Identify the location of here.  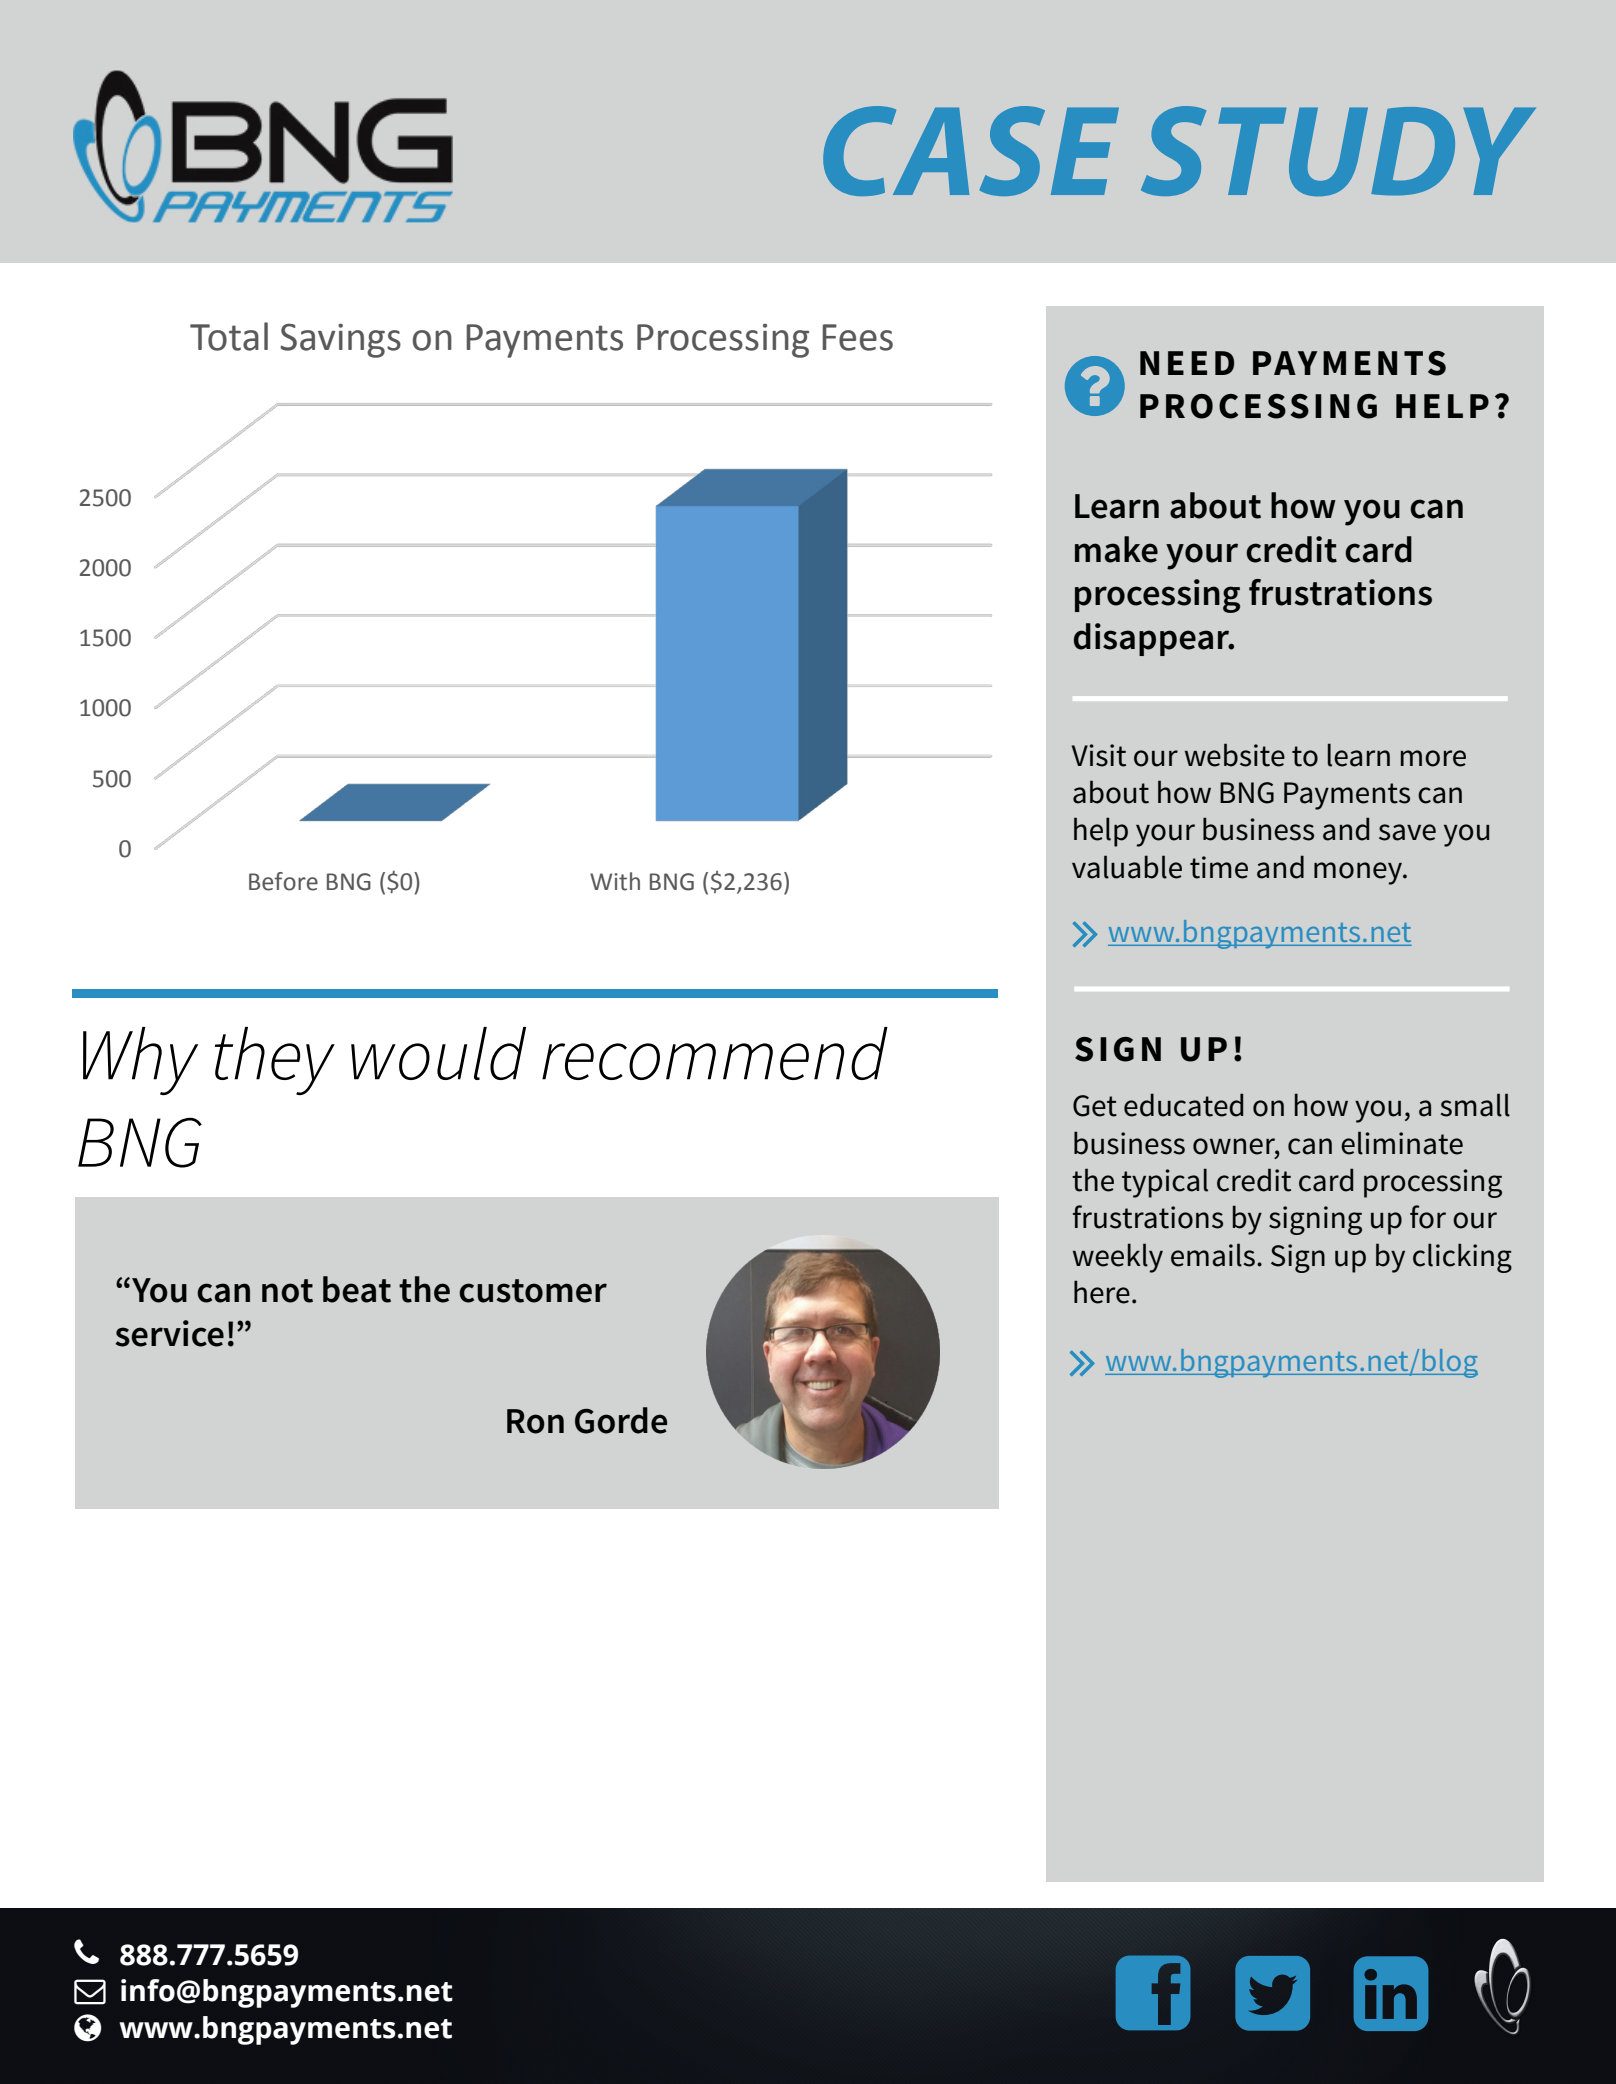
(1102, 1292).
